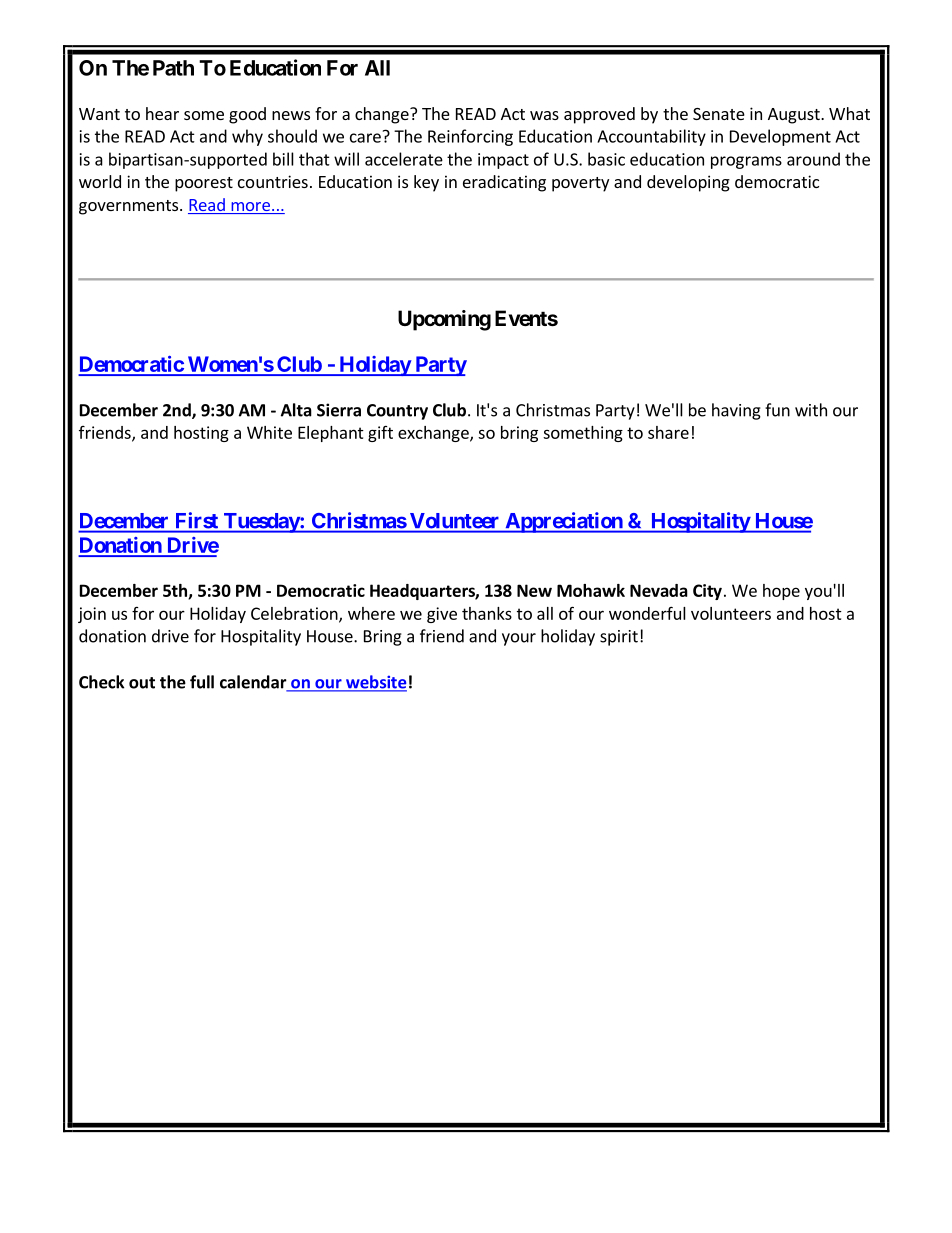 Image resolution: width=952 pixels, height=1233 pixels. I want to click on spirit, so click(619, 638).
